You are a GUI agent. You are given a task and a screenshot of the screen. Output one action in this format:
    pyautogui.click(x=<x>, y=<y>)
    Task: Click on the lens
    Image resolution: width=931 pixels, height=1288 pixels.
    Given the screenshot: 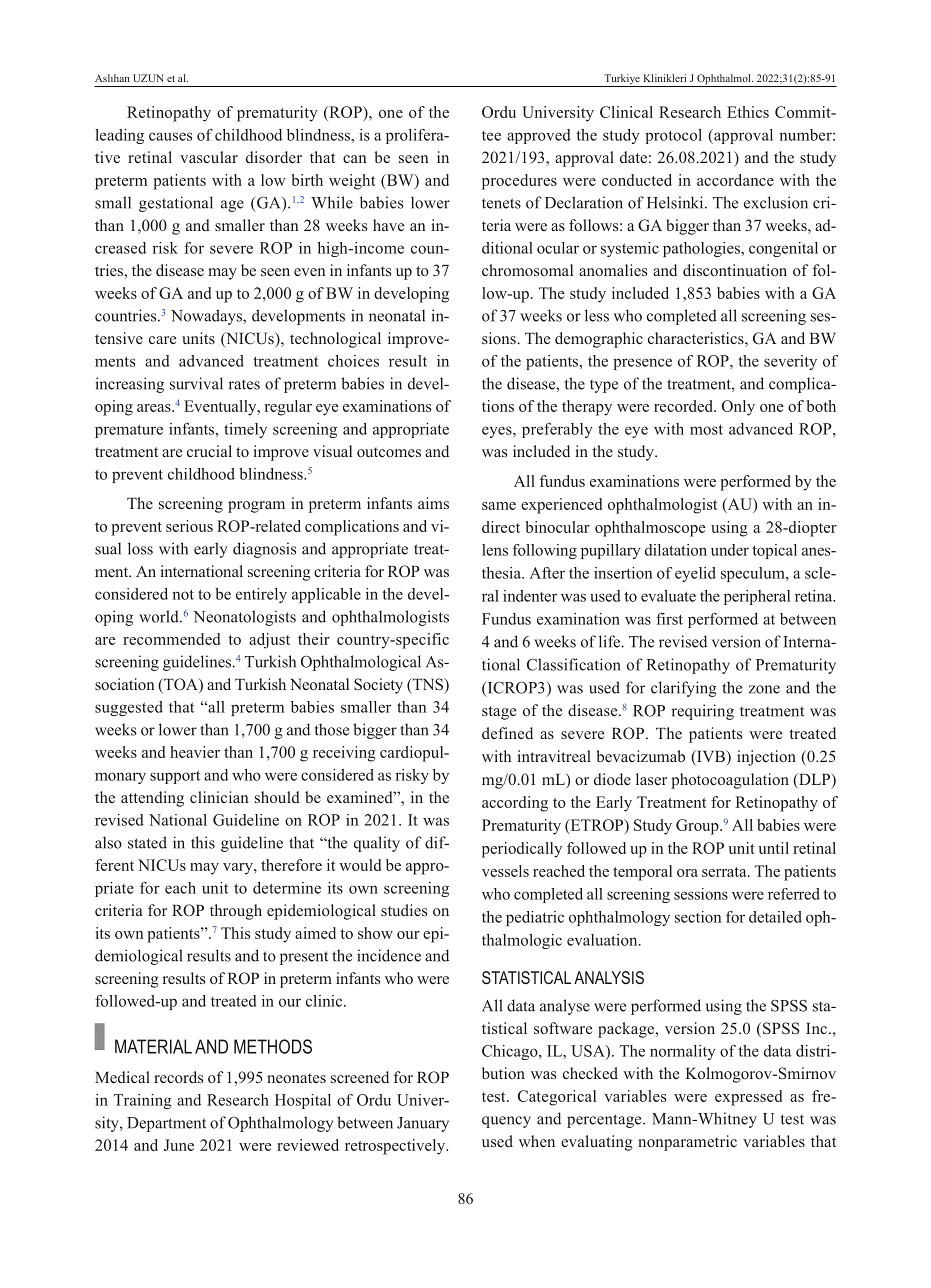 What is the action you would take?
    pyautogui.click(x=495, y=550)
